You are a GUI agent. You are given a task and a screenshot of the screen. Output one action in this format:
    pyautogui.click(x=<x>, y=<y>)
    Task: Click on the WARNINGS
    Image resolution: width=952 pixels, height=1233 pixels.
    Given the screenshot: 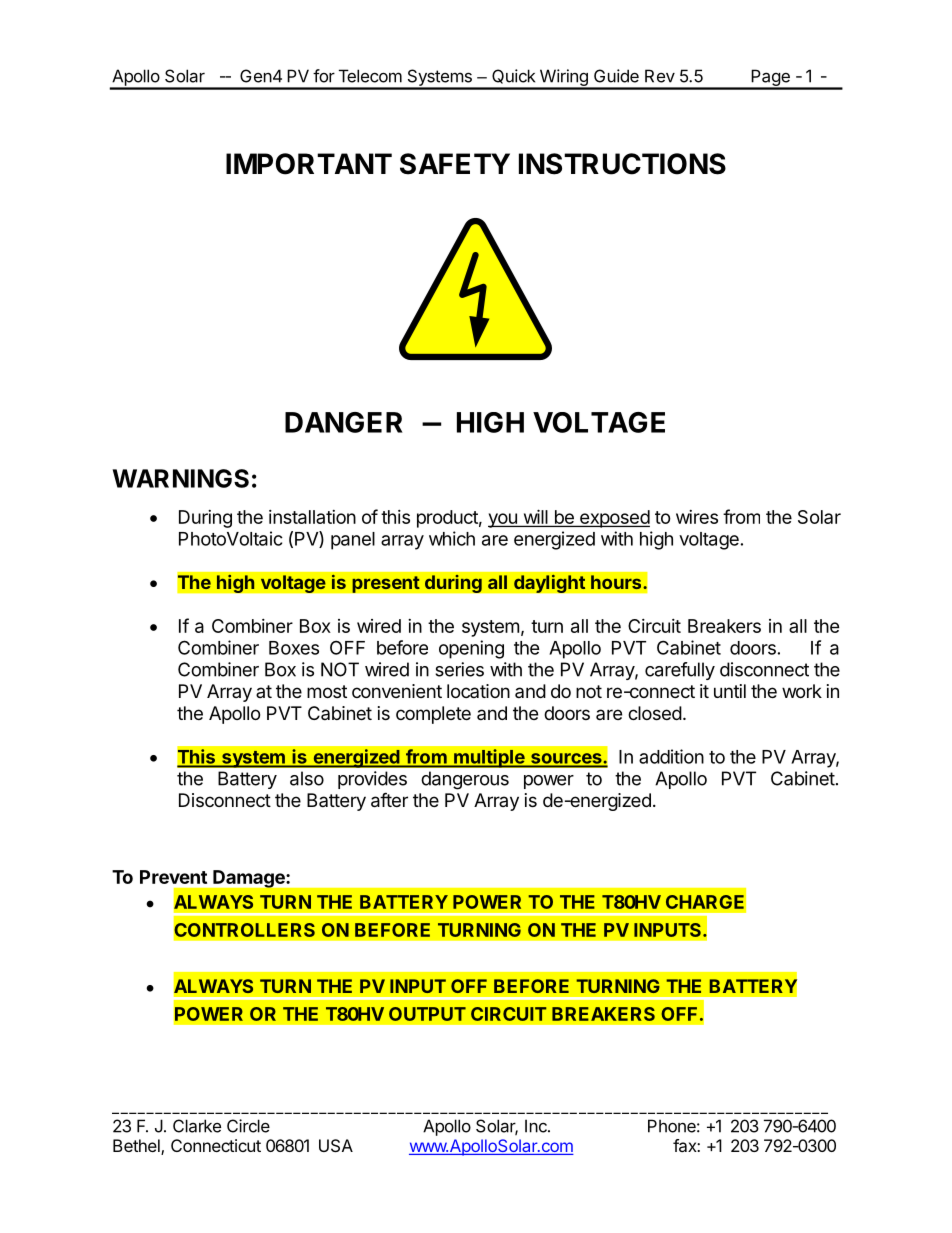 What is the action you would take?
    pyautogui.click(x=181, y=478)
